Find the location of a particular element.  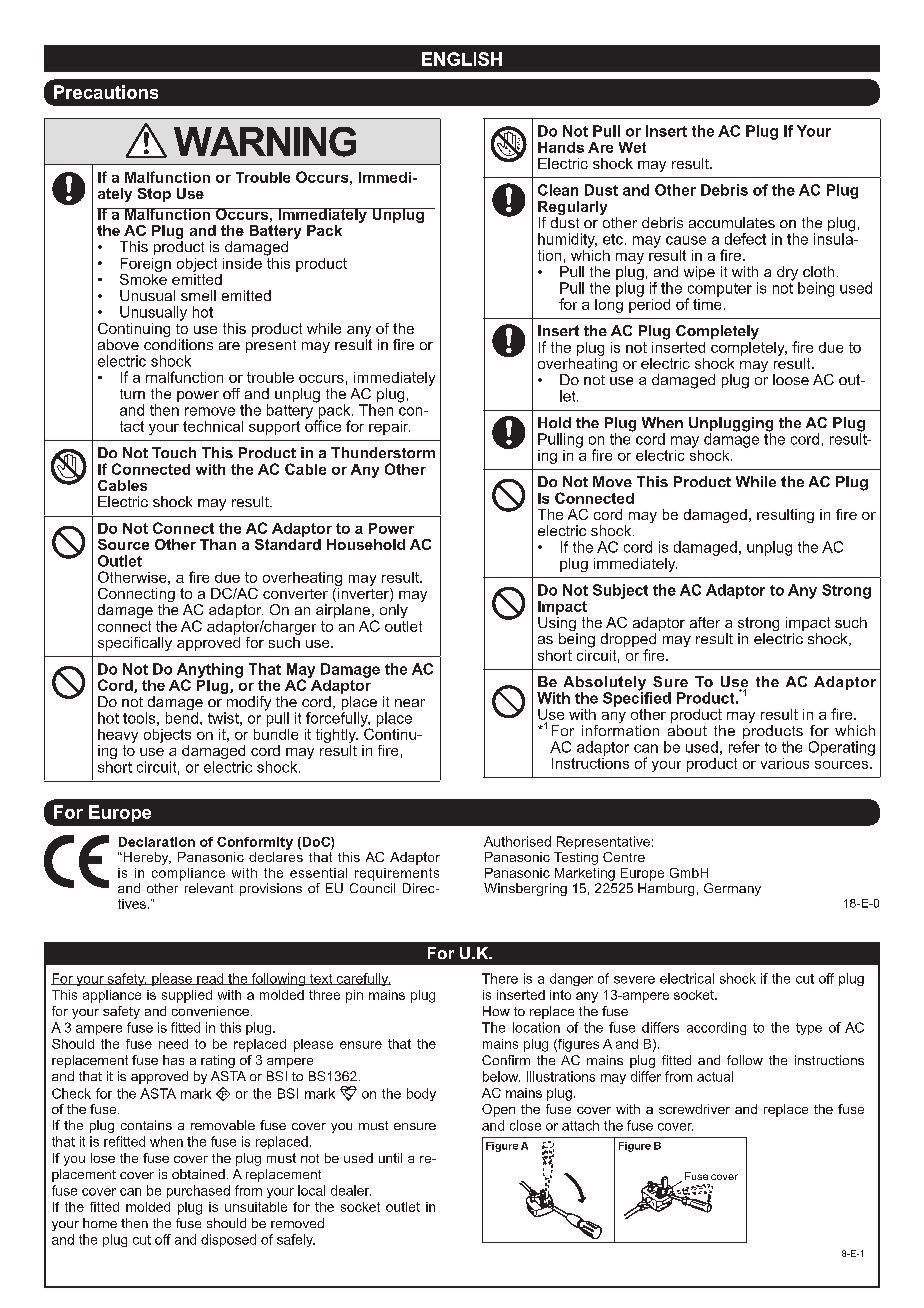

Wet is located at coordinates (632, 147).
